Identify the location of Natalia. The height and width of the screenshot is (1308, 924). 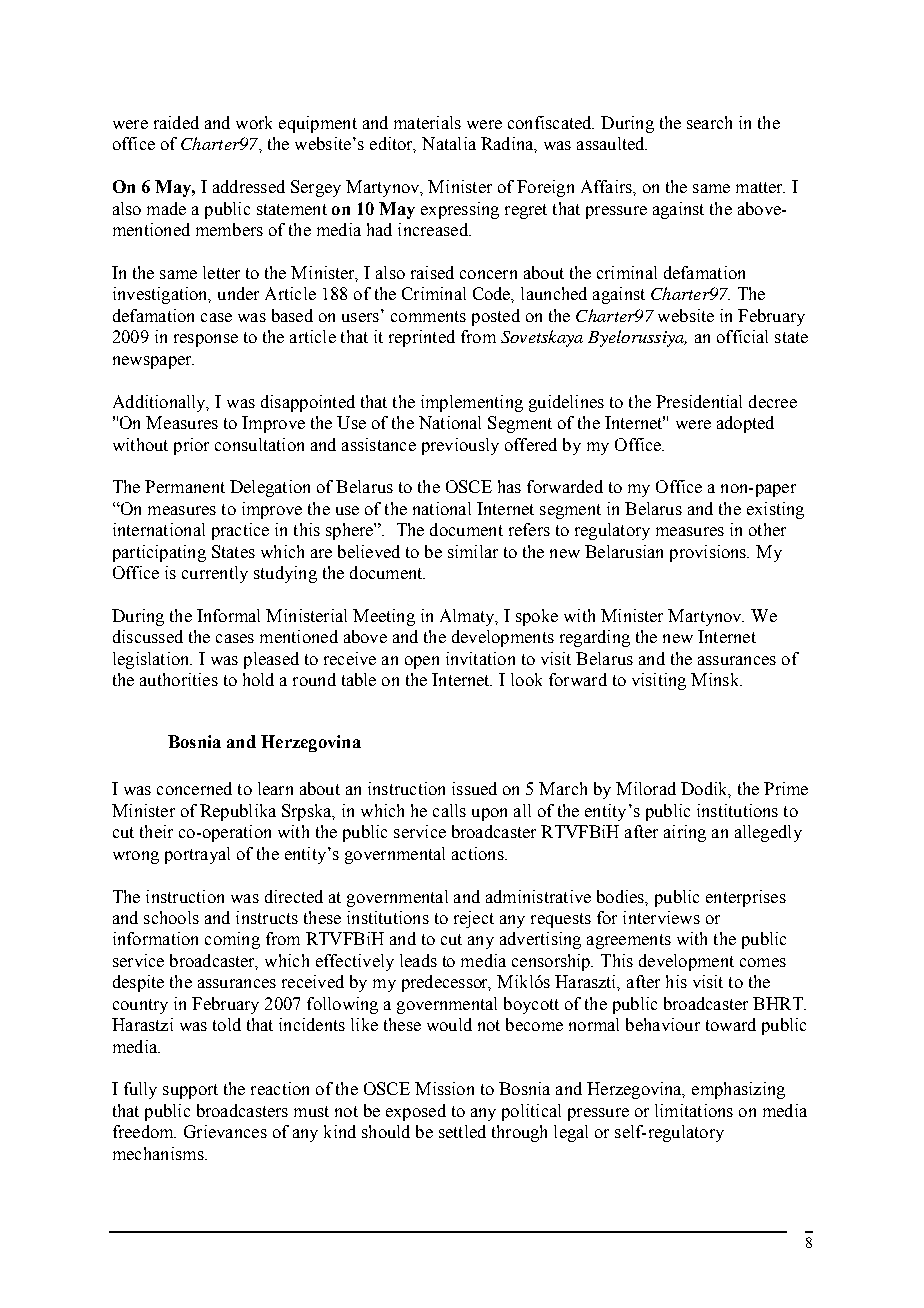
(449, 143).
